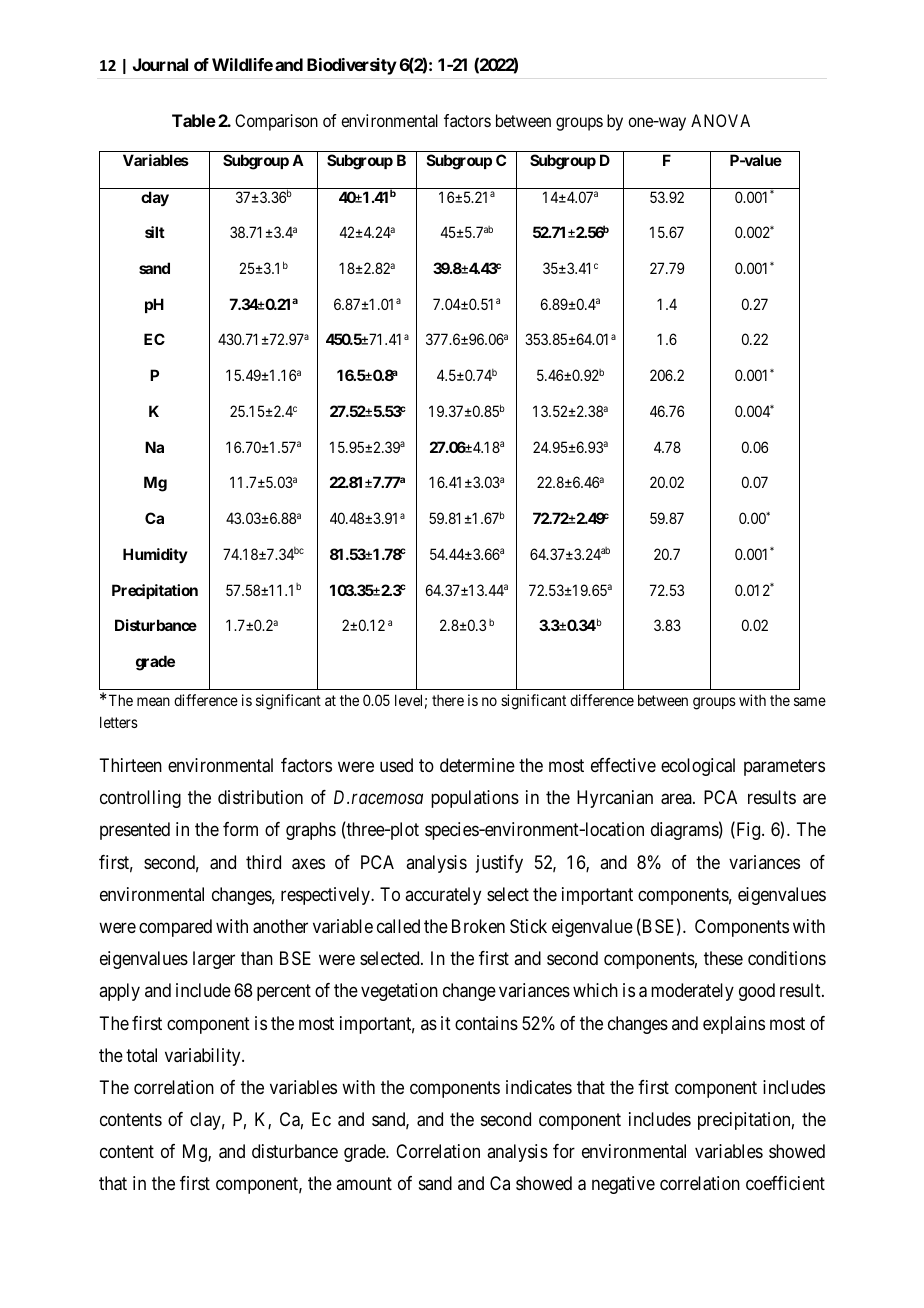 The image size is (924, 1308). Describe the element at coordinates (175, 928) in the document. I see `compared` at that location.
